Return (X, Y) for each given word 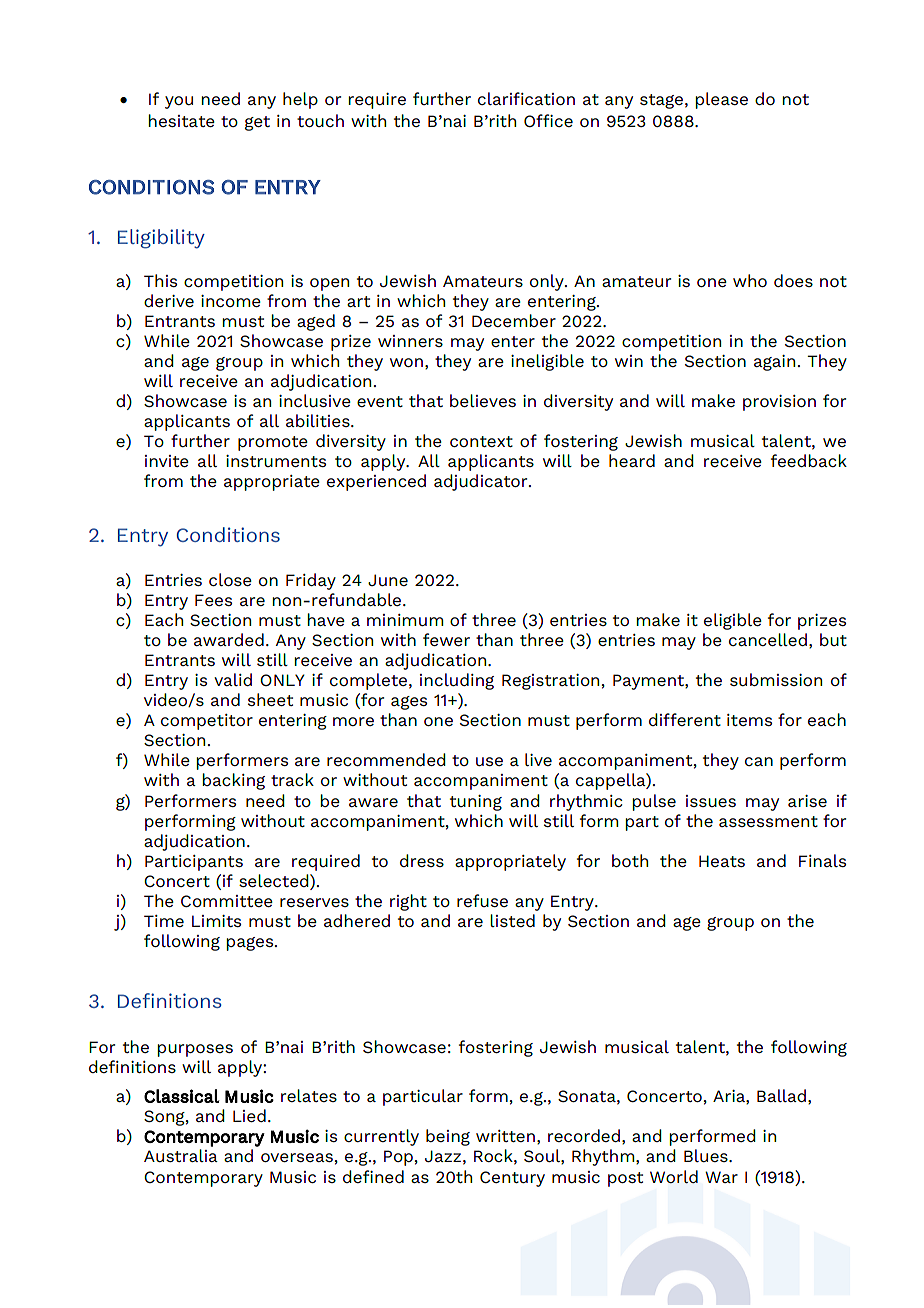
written (505, 1136)
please (721, 100)
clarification (526, 98)
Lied (249, 1115)
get (257, 123)
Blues (707, 1155)
